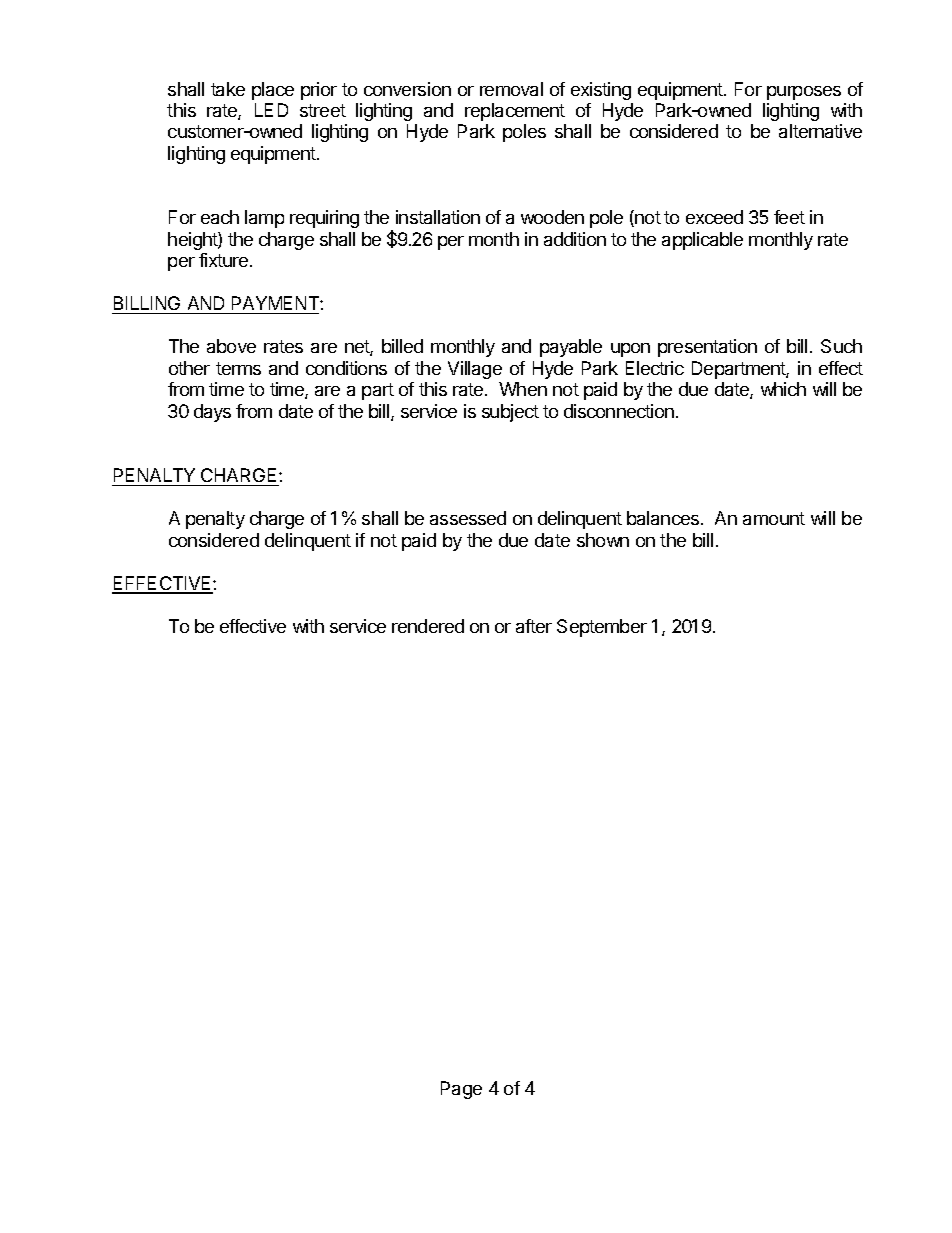  What do you see at coordinates (707, 348) in the screenshot?
I see `presentation` at bounding box center [707, 348].
